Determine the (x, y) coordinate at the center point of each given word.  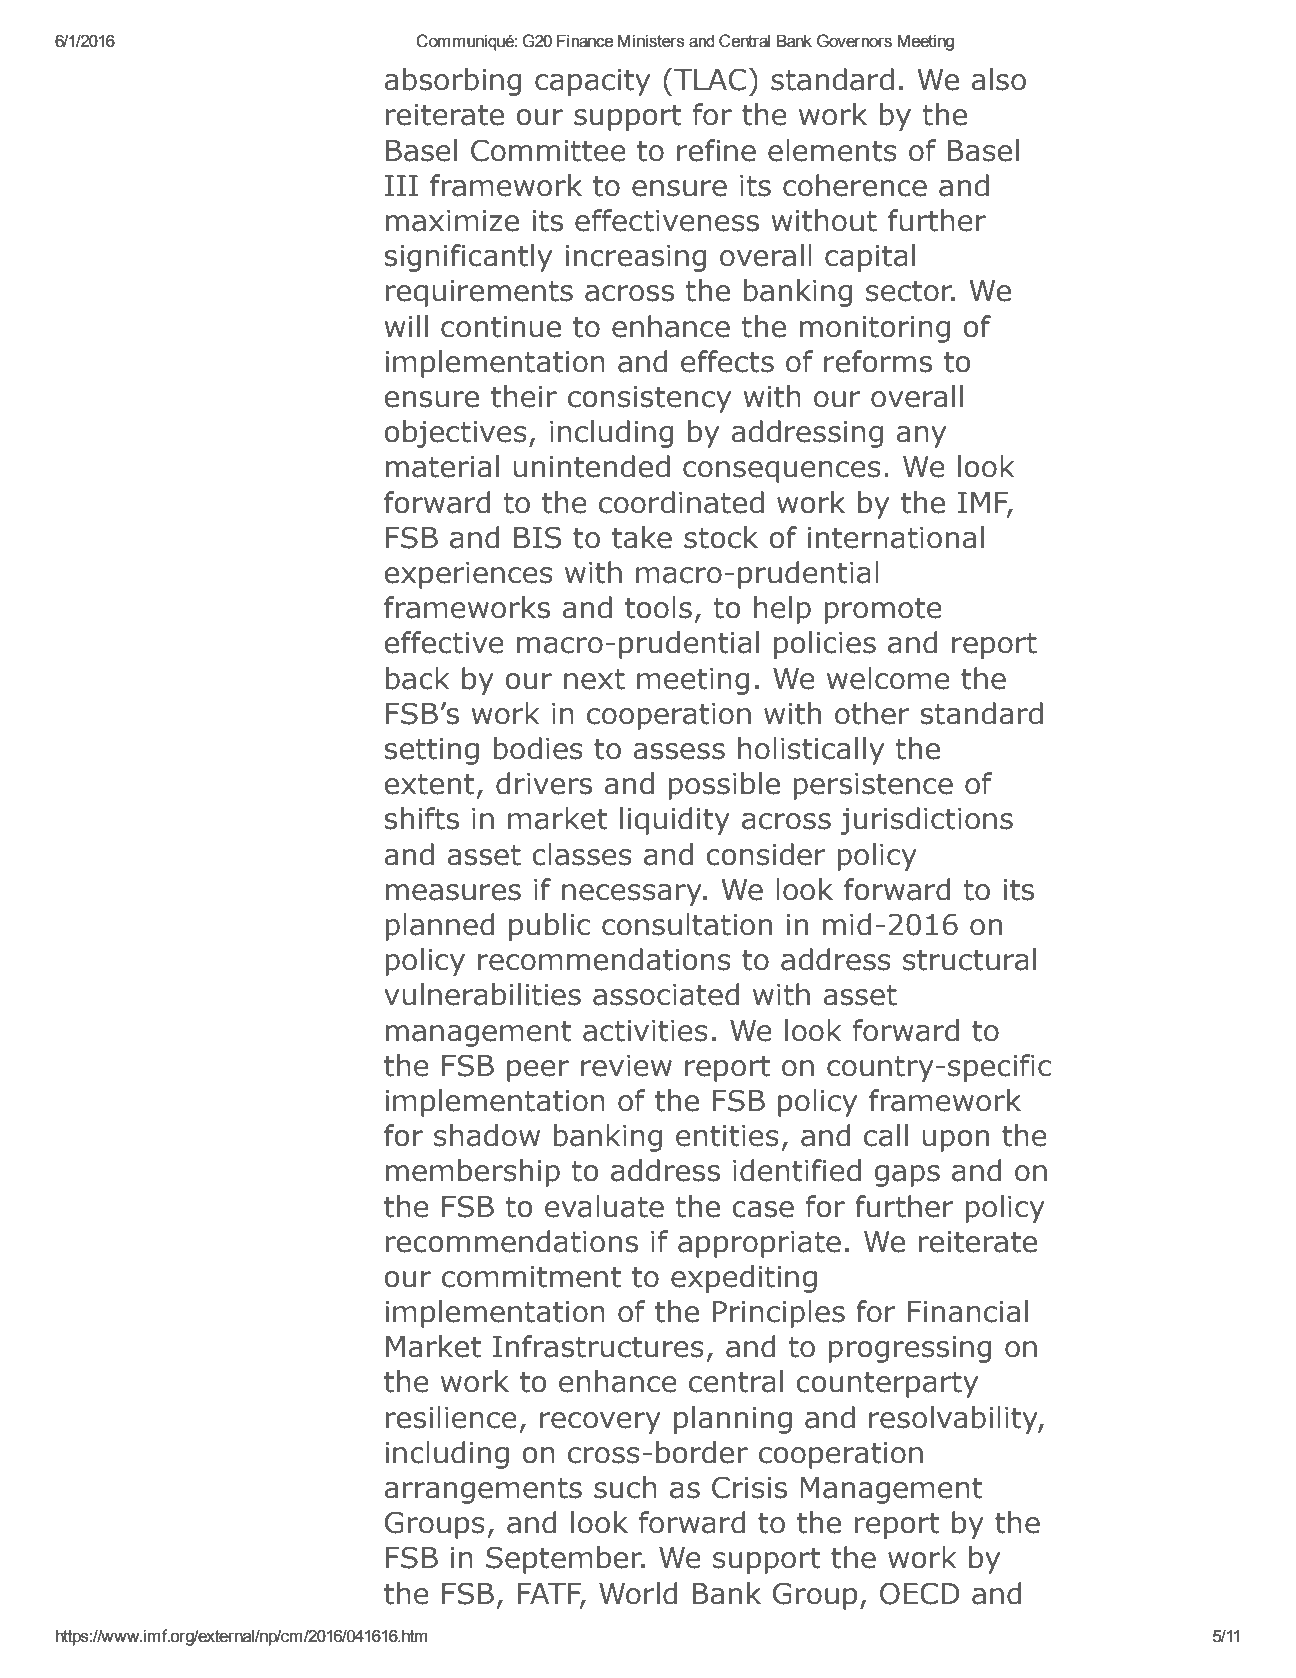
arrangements (483, 1491)
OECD (920, 1593)
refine (716, 150)
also (998, 79)
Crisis (749, 1487)
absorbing (452, 82)
